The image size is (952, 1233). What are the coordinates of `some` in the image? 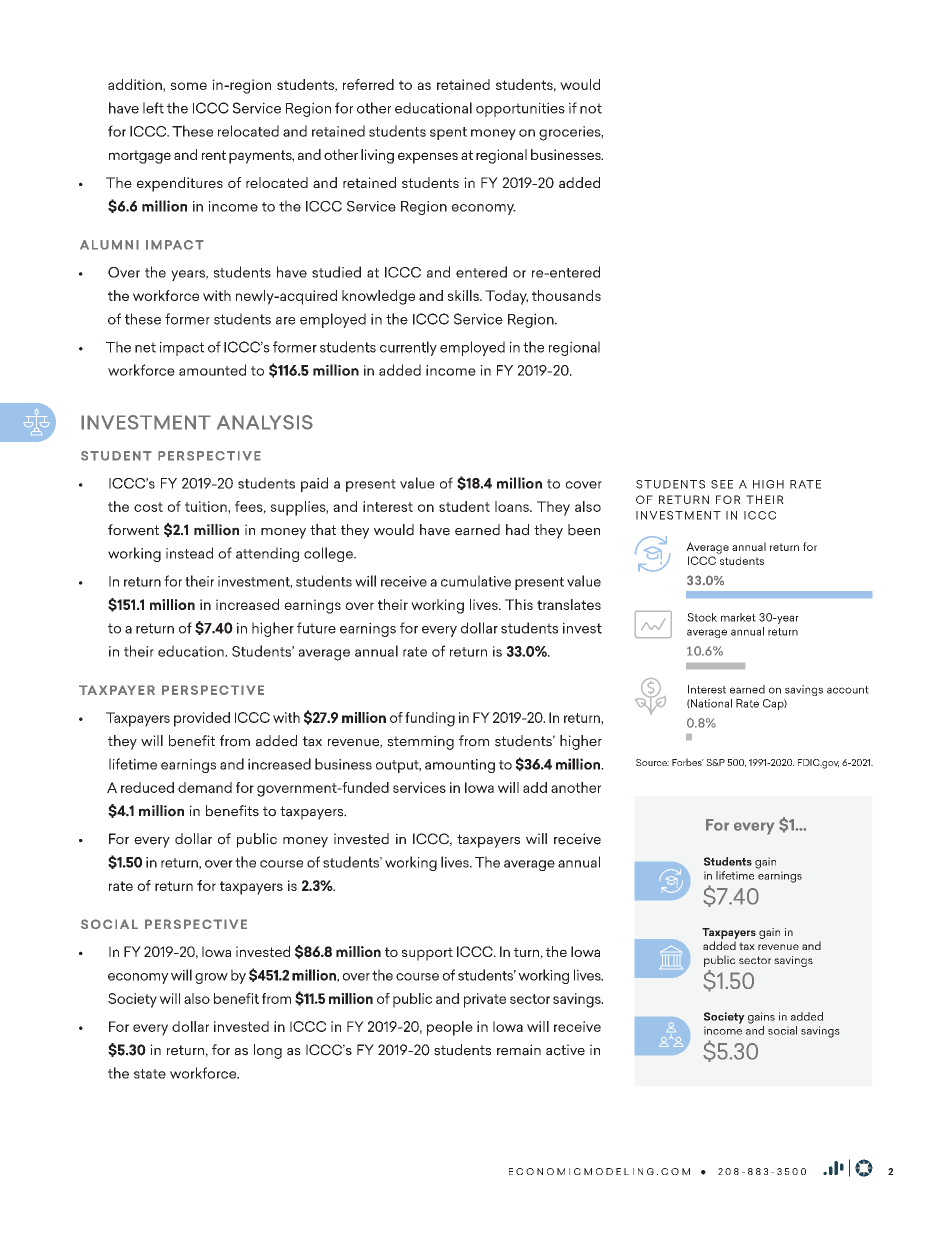 It's located at (189, 86).
